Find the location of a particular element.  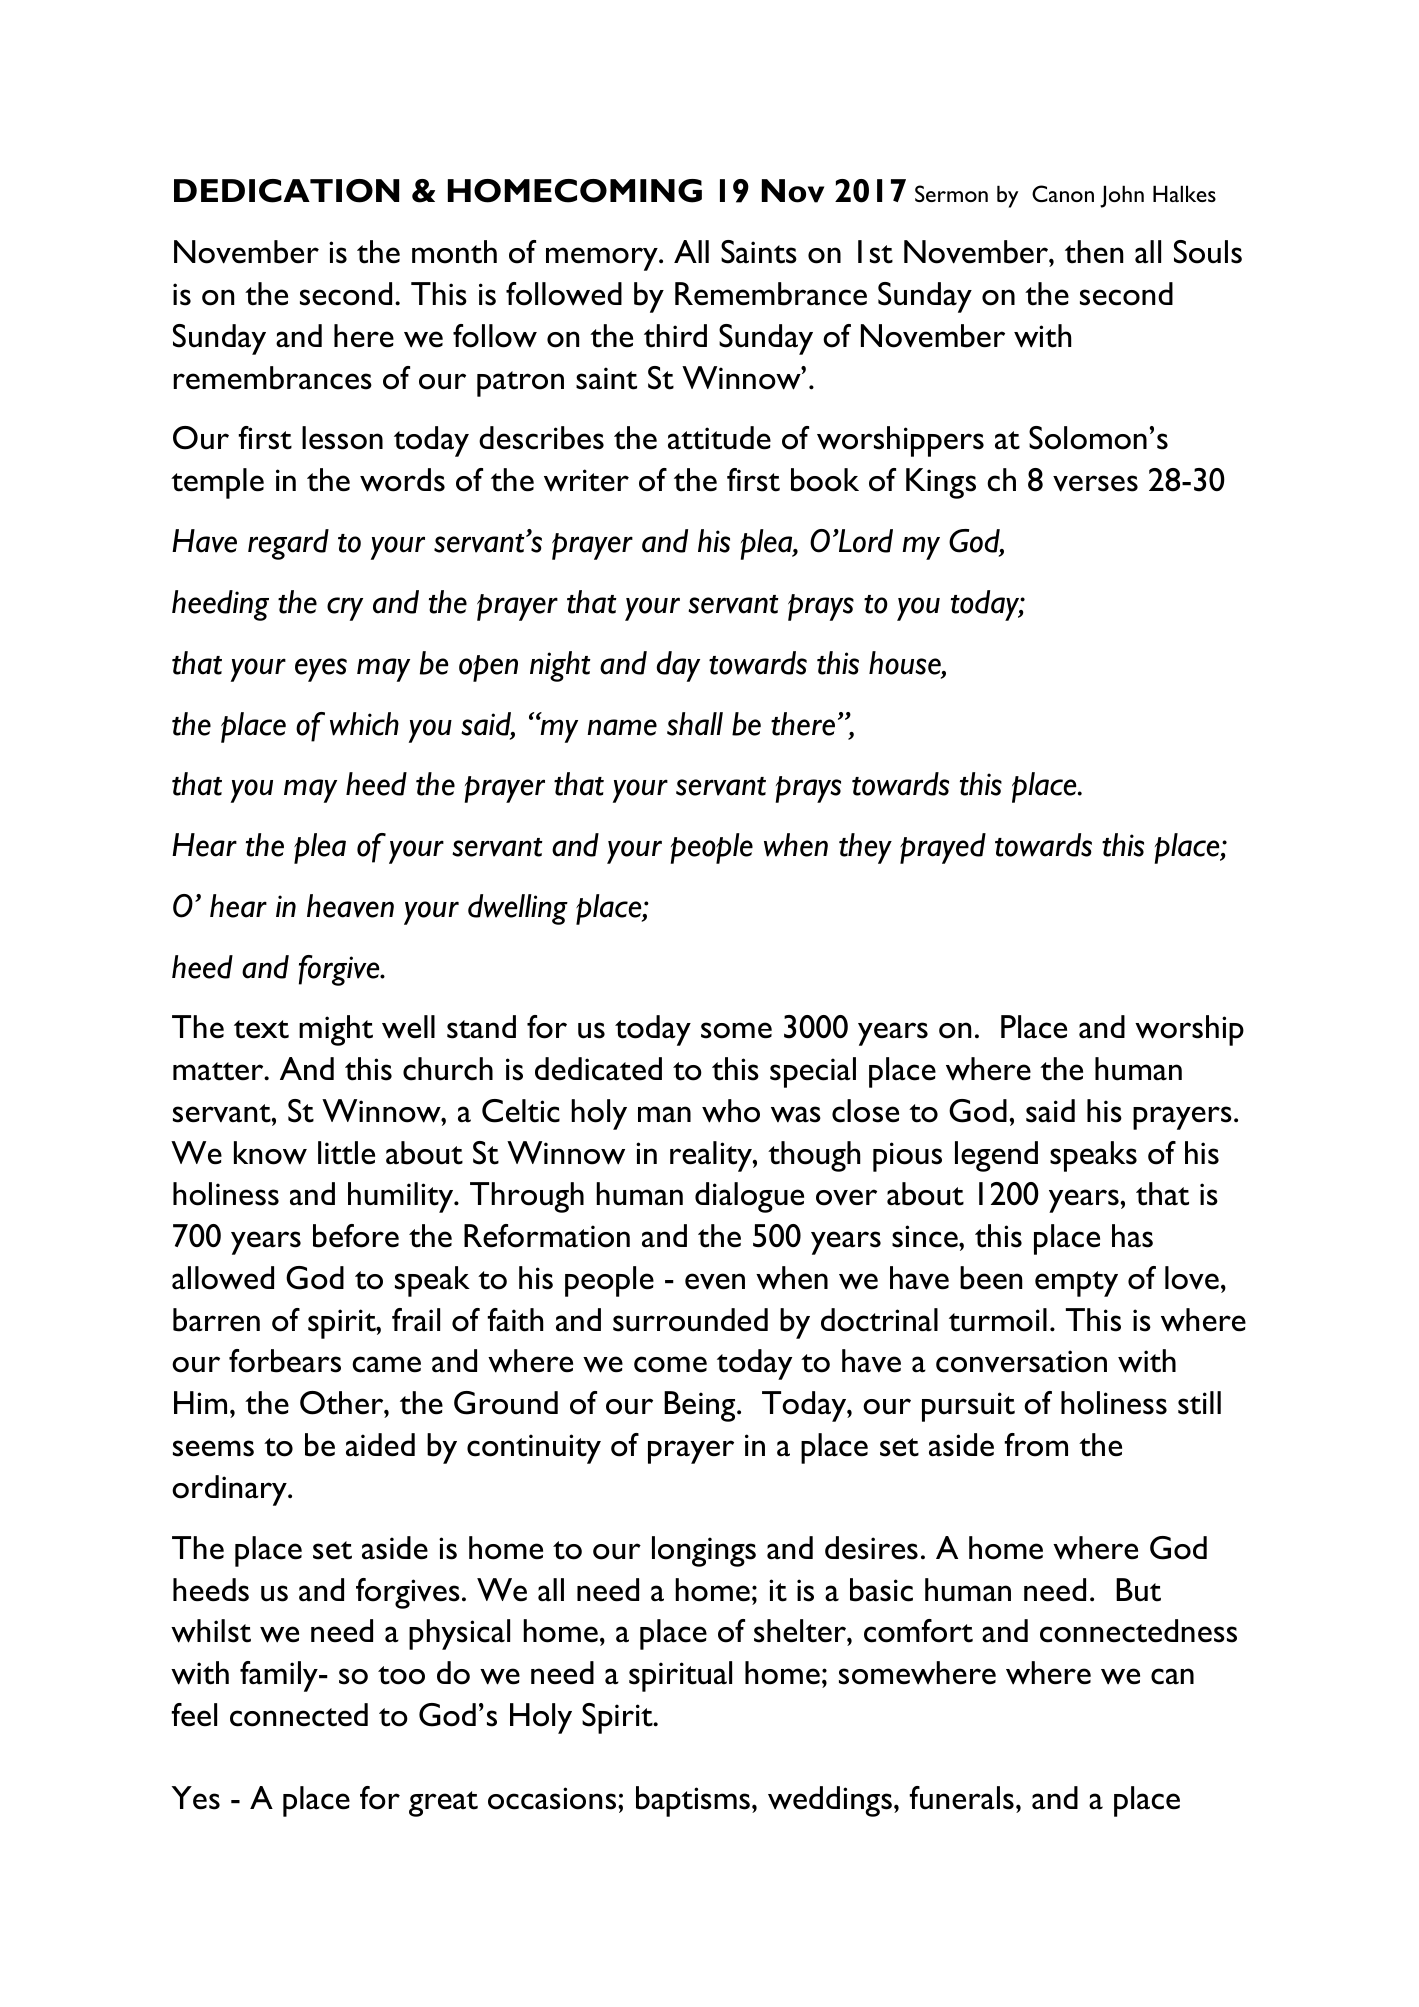

might is located at coordinates (336, 1030).
